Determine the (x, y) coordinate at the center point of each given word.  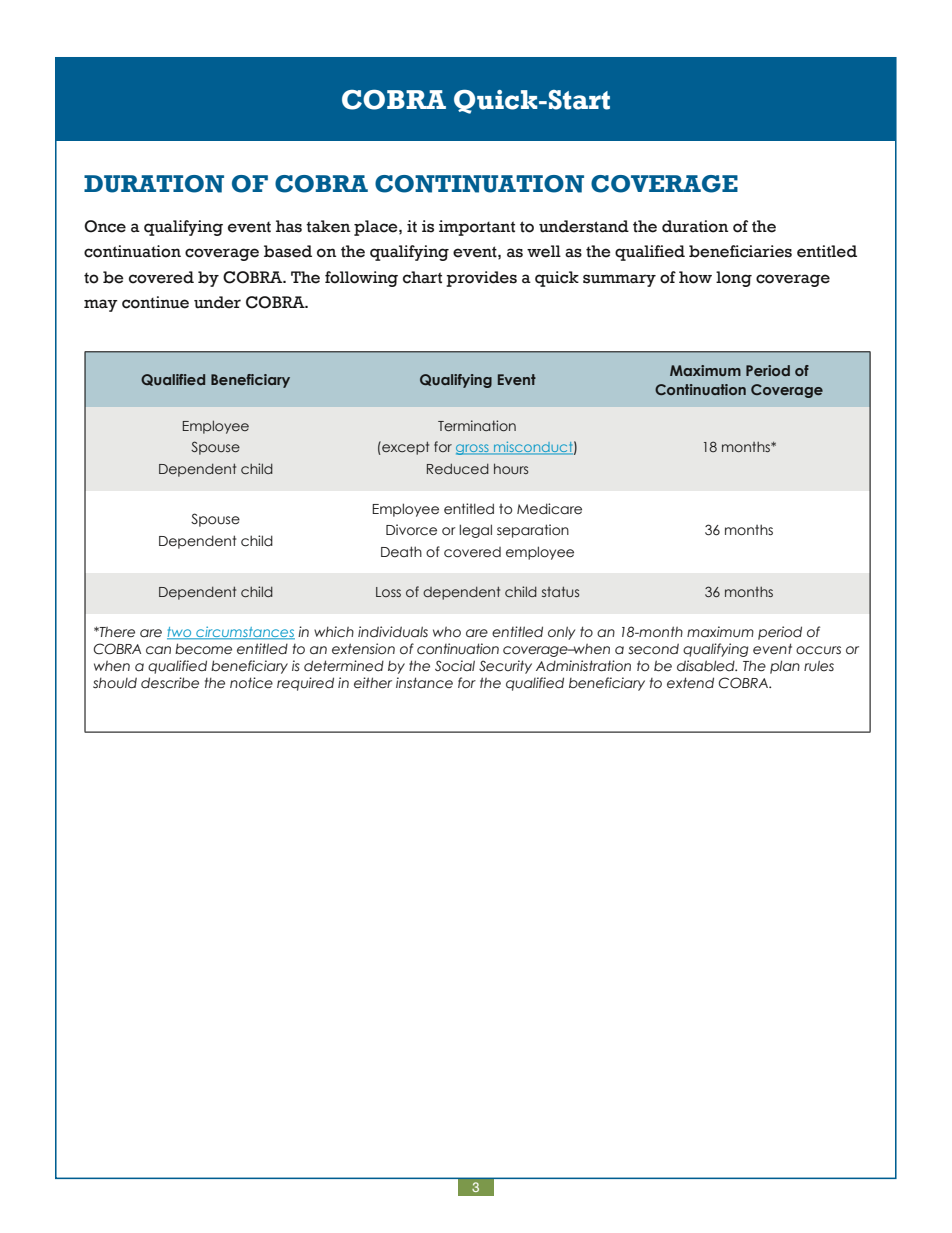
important (477, 228)
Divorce (411, 530)
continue (155, 302)
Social (455, 666)
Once (105, 226)
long (734, 279)
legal (476, 531)
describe (170, 683)
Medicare (549, 509)
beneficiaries (740, 251)
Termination (477, 425)
